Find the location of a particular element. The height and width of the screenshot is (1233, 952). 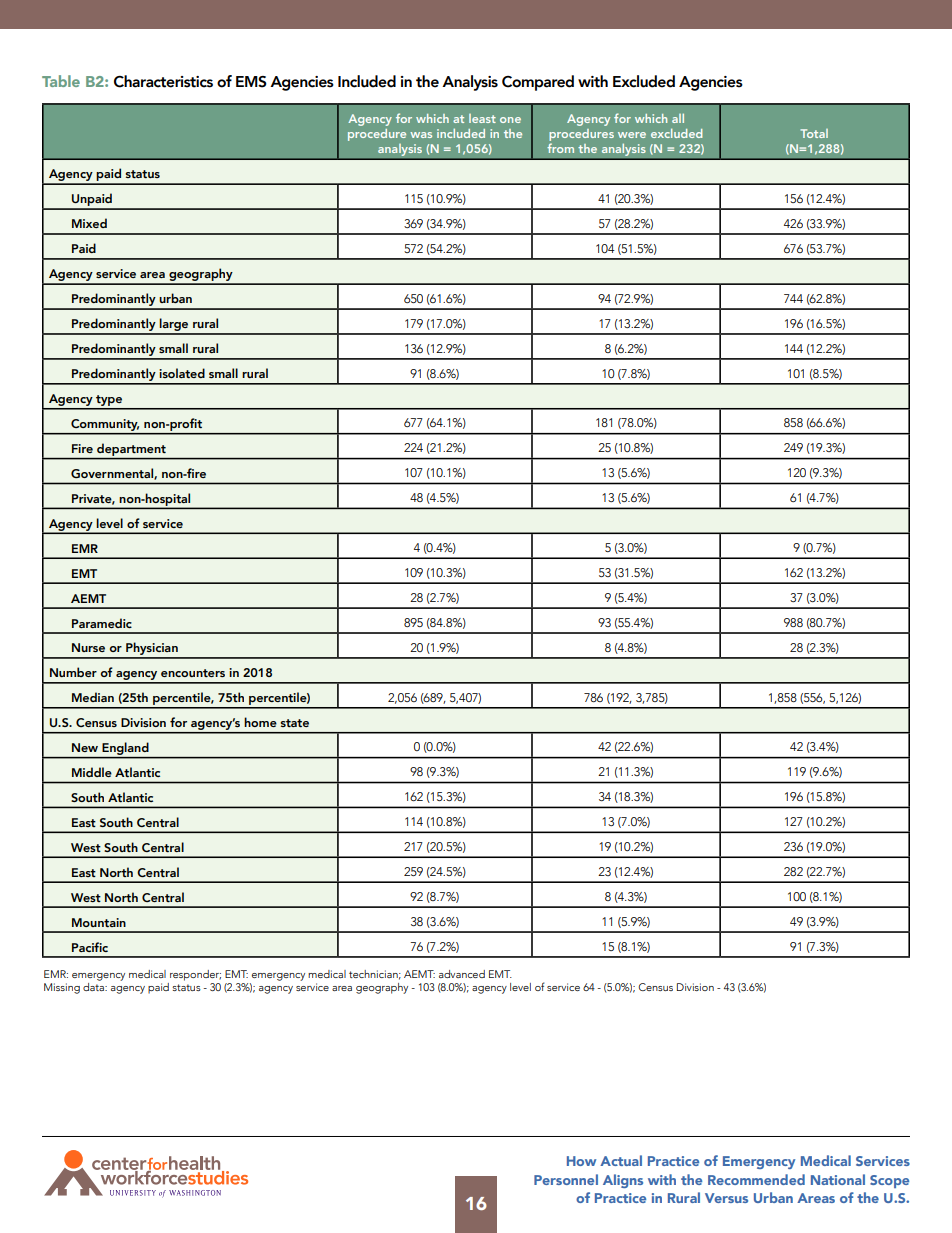

Characteristics is located at coordinates (163, 81).
